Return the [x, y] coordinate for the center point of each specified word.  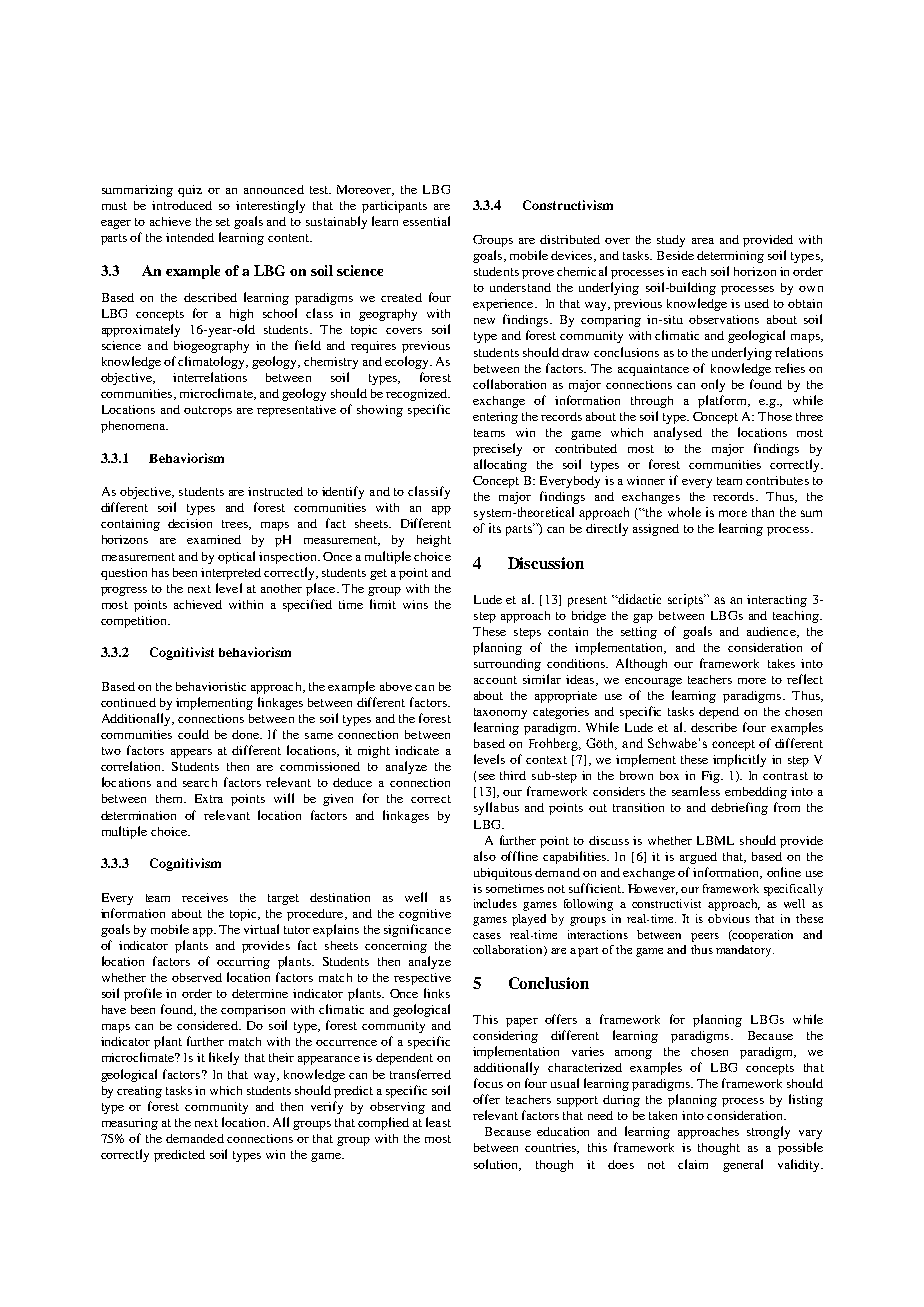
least [438, 1122]
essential [426, 221]
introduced [182, 205]
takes [781, 663]
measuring [130, 1124]
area [703, 241]
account [495, 680]
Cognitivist [182, 653]
